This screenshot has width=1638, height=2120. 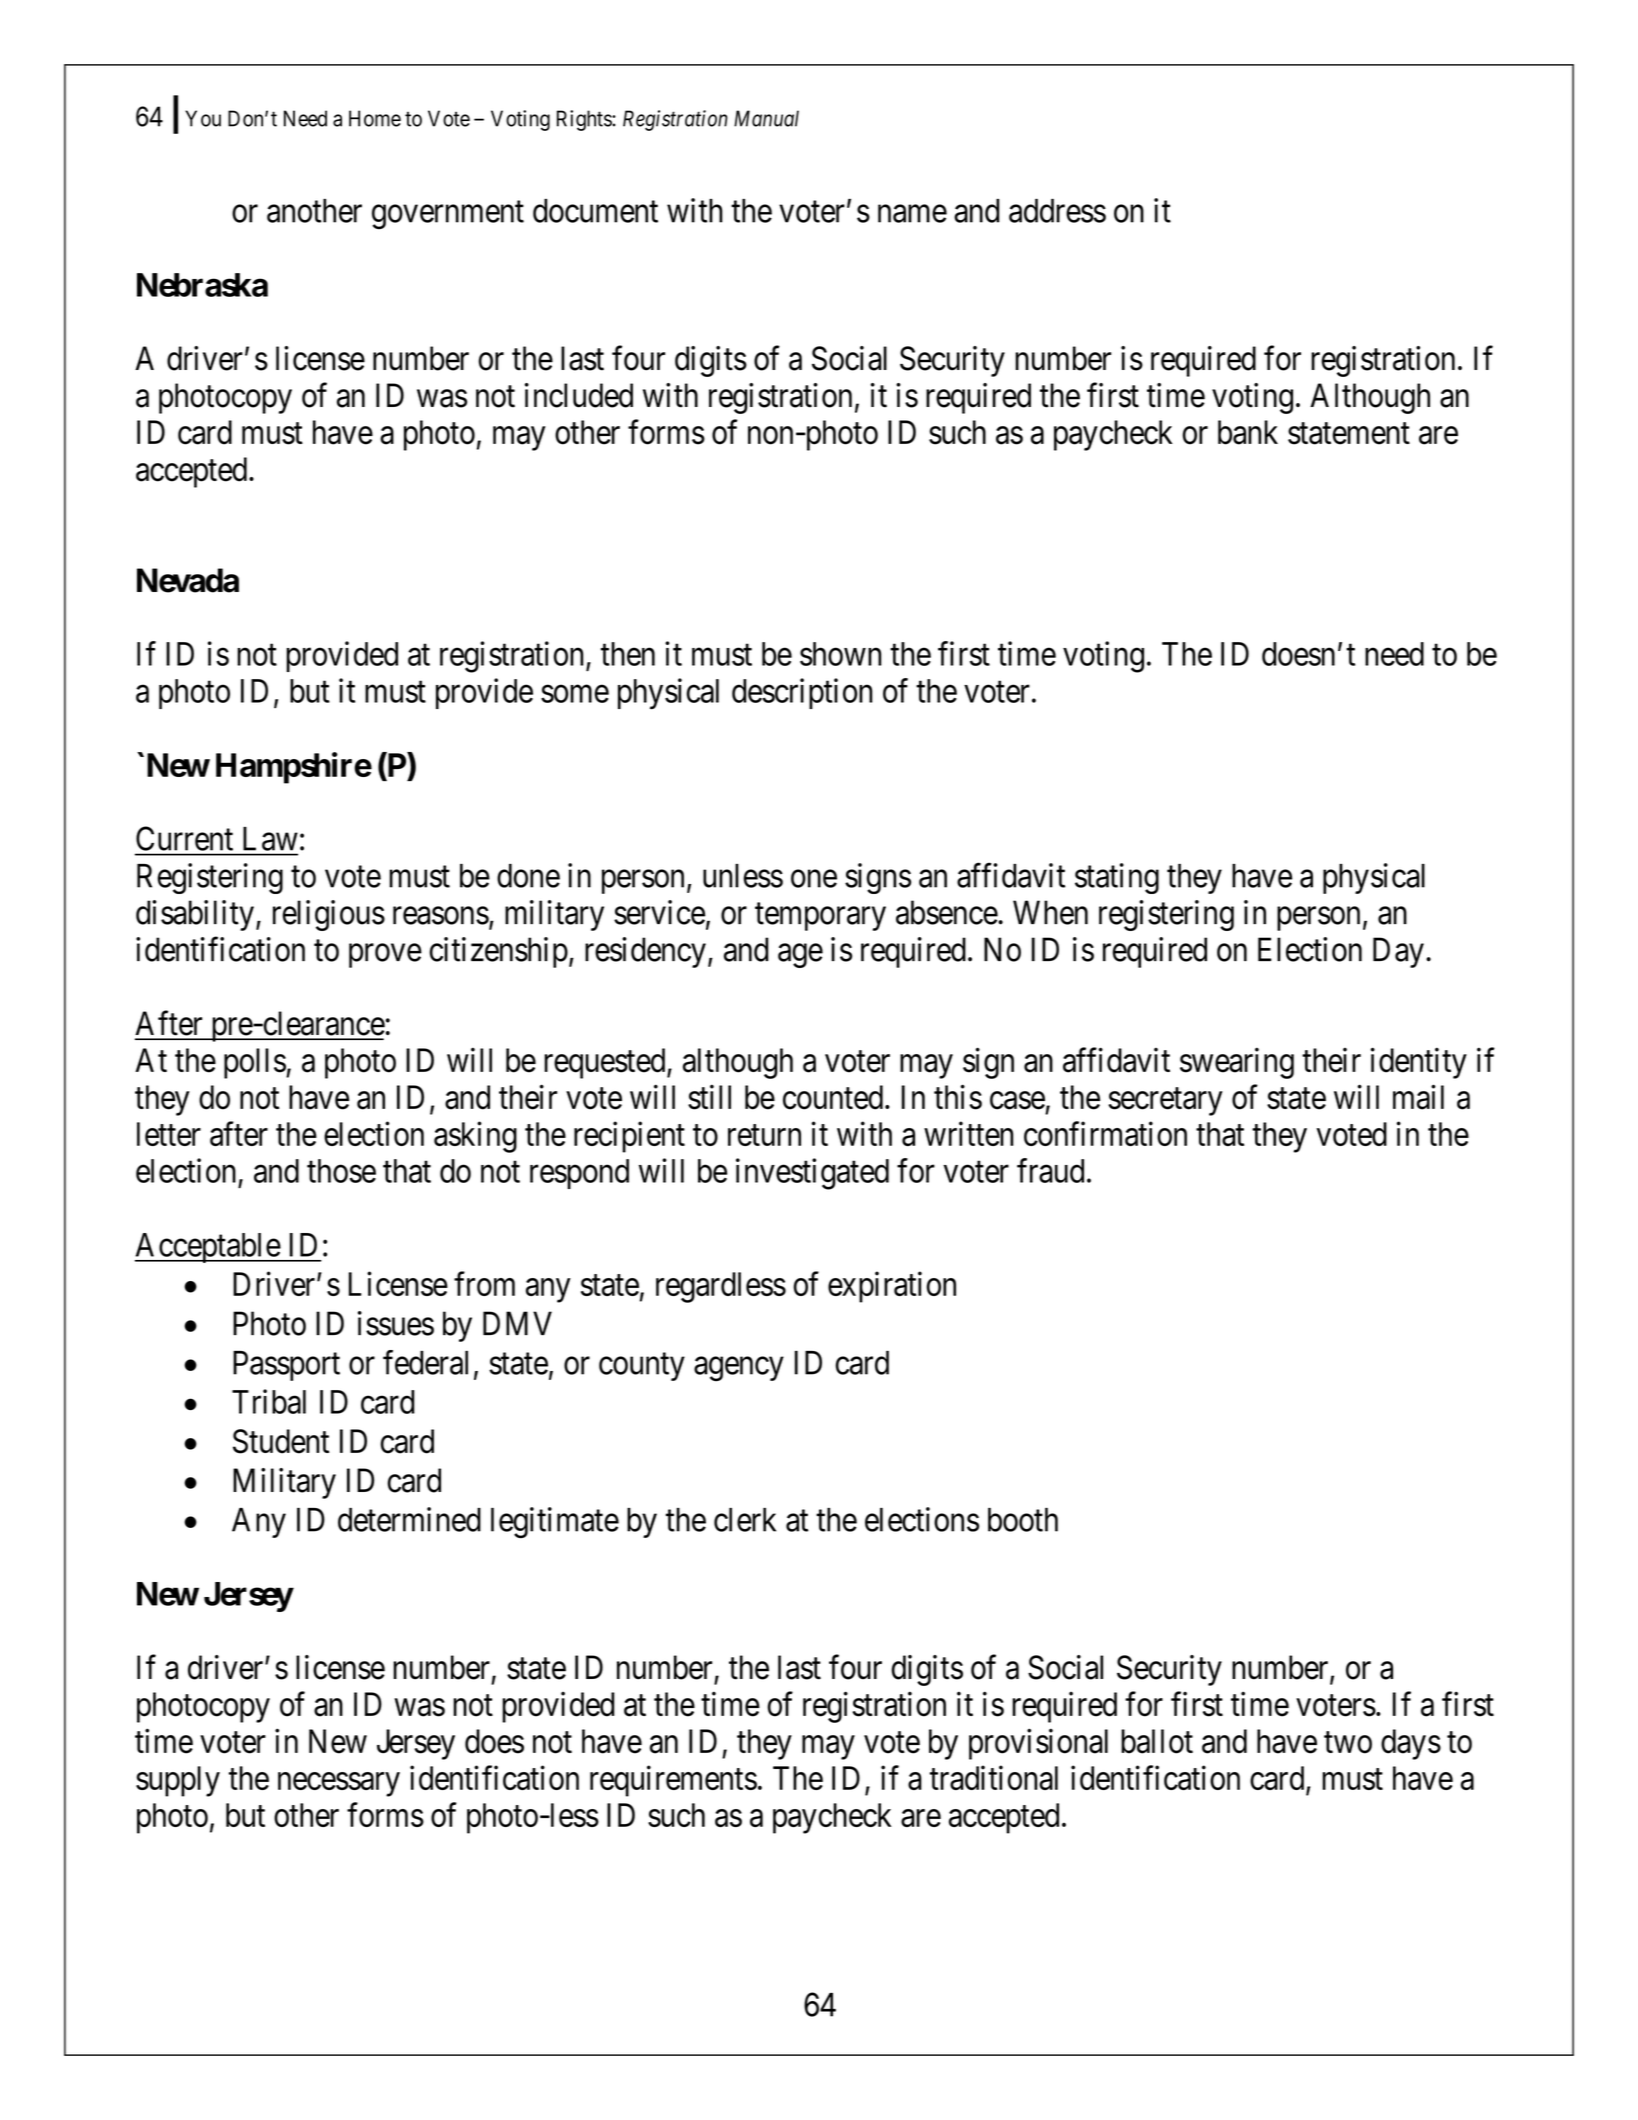 What do you see at coordinates (339, 1785) in the screenshot?
I see `necessary` at bounding box center [339, 1785].
